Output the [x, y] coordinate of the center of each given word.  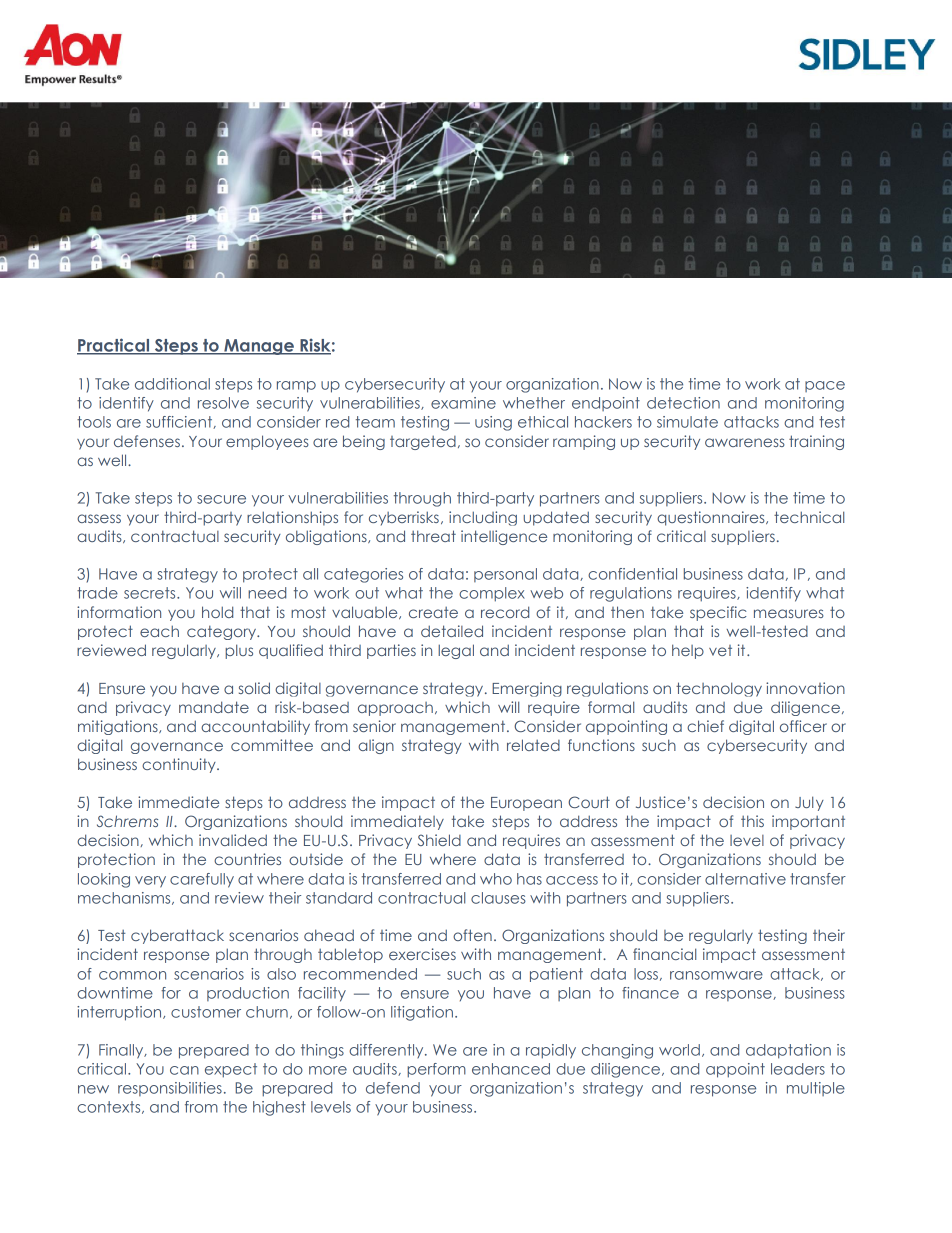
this [752, 821]
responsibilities [170, 1089]
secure [221, 499]
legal [456, 651]
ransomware [716, 975]
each [159, 631]
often [472, 935]
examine [463, 403]
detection [683, 403]
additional [172, 384]
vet [720, 650]
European [526, 804]
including [483, 518]
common [132, 975]
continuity [180, 765]
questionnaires [712, 518]
